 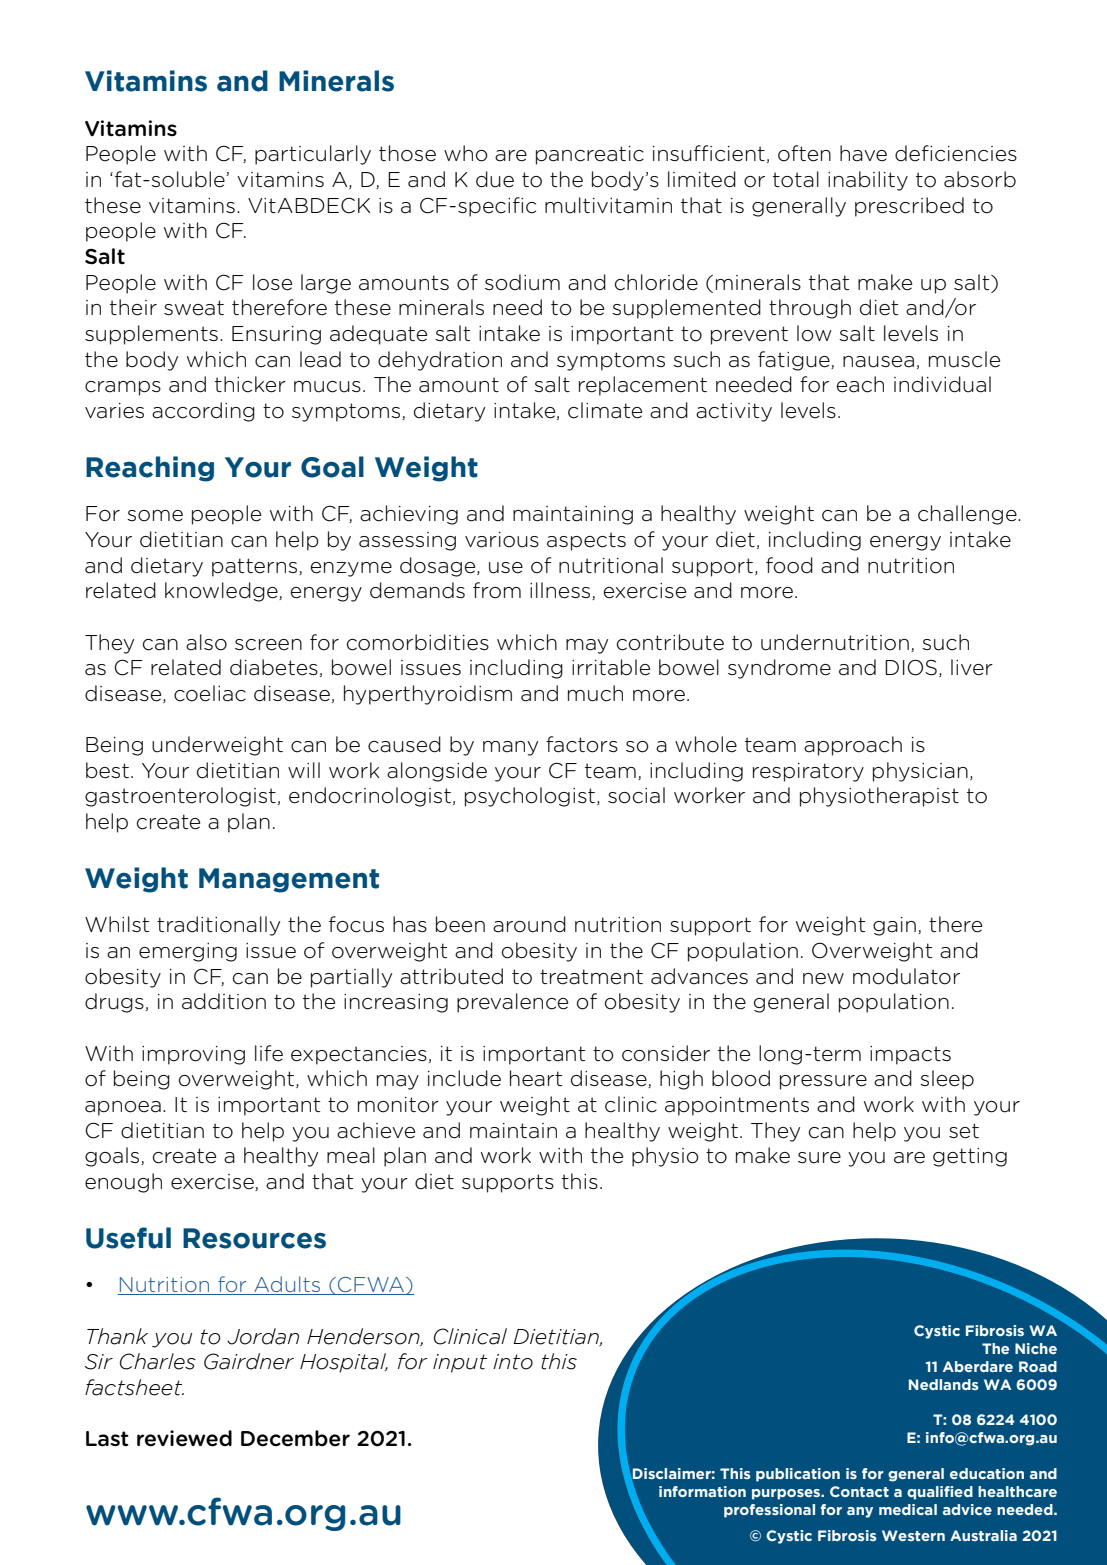 I want to click on particularly, so click(x=313, y=155).
